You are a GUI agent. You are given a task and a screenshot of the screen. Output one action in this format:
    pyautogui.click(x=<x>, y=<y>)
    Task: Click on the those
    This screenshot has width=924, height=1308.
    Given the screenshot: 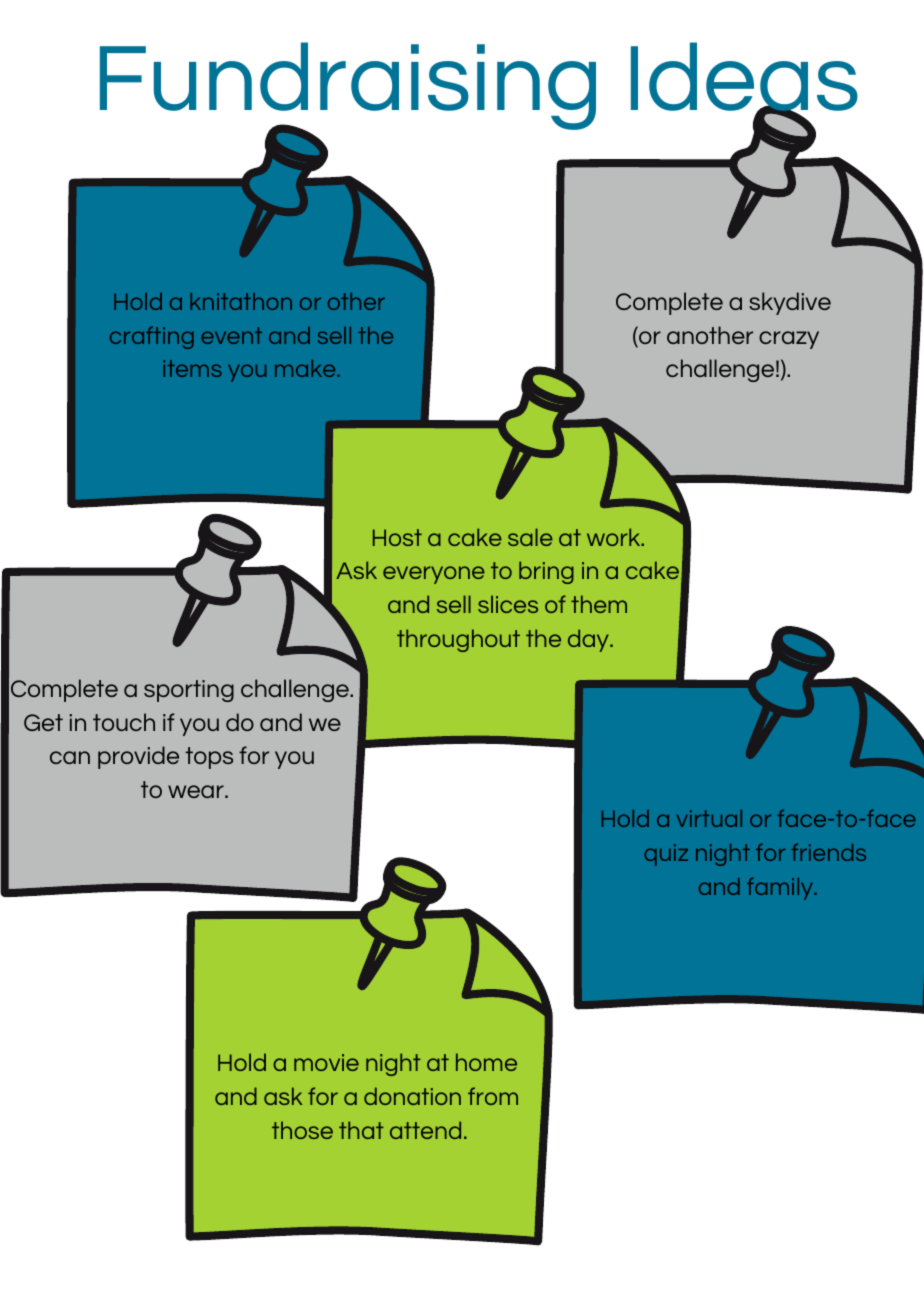 What is the action you would take?
    pyautogui.click(x=302, y=1130)
